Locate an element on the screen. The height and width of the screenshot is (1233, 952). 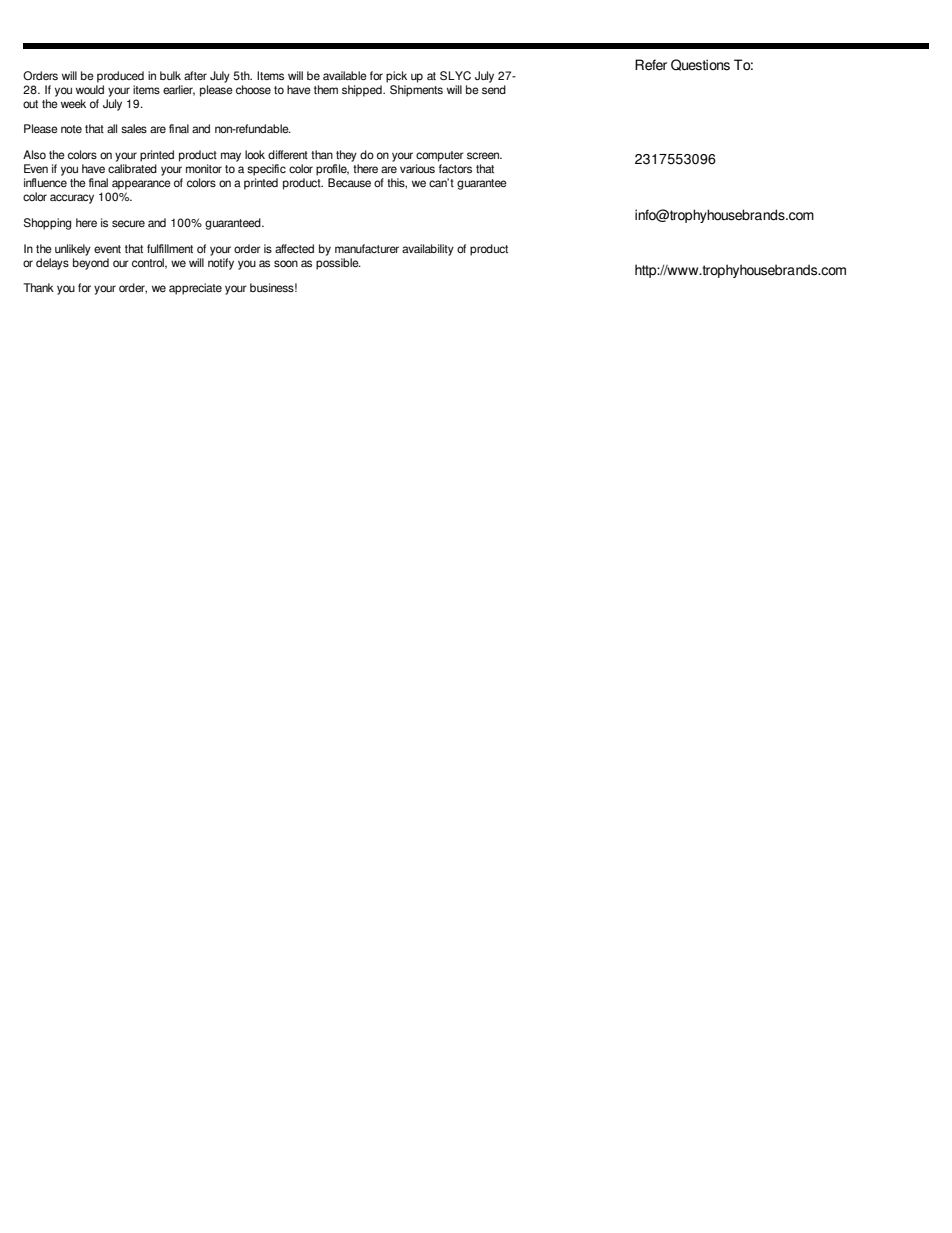
secure is located at coordinates (128, 223).
